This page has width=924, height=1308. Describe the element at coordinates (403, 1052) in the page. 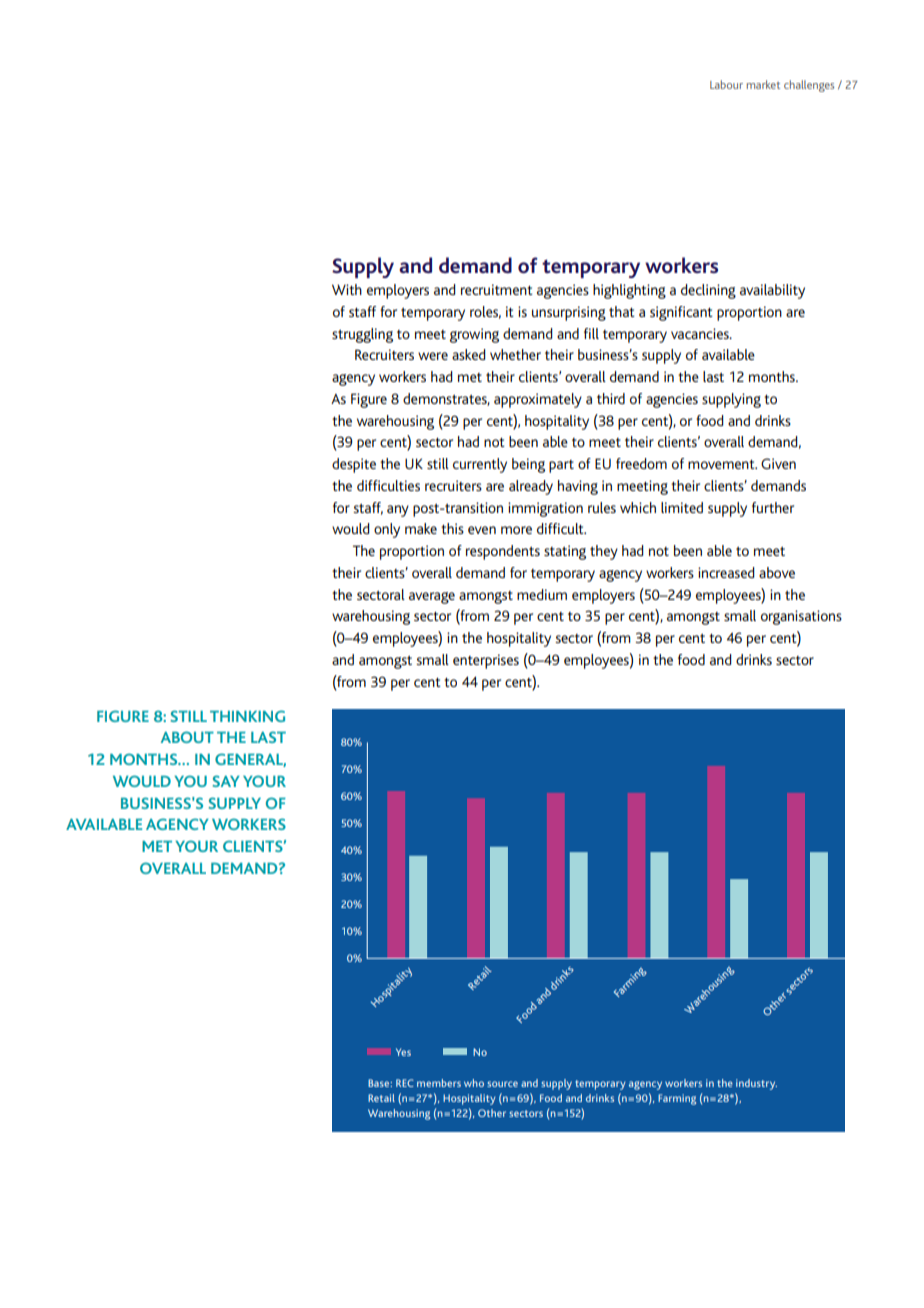

I see `Yes` at that location.
